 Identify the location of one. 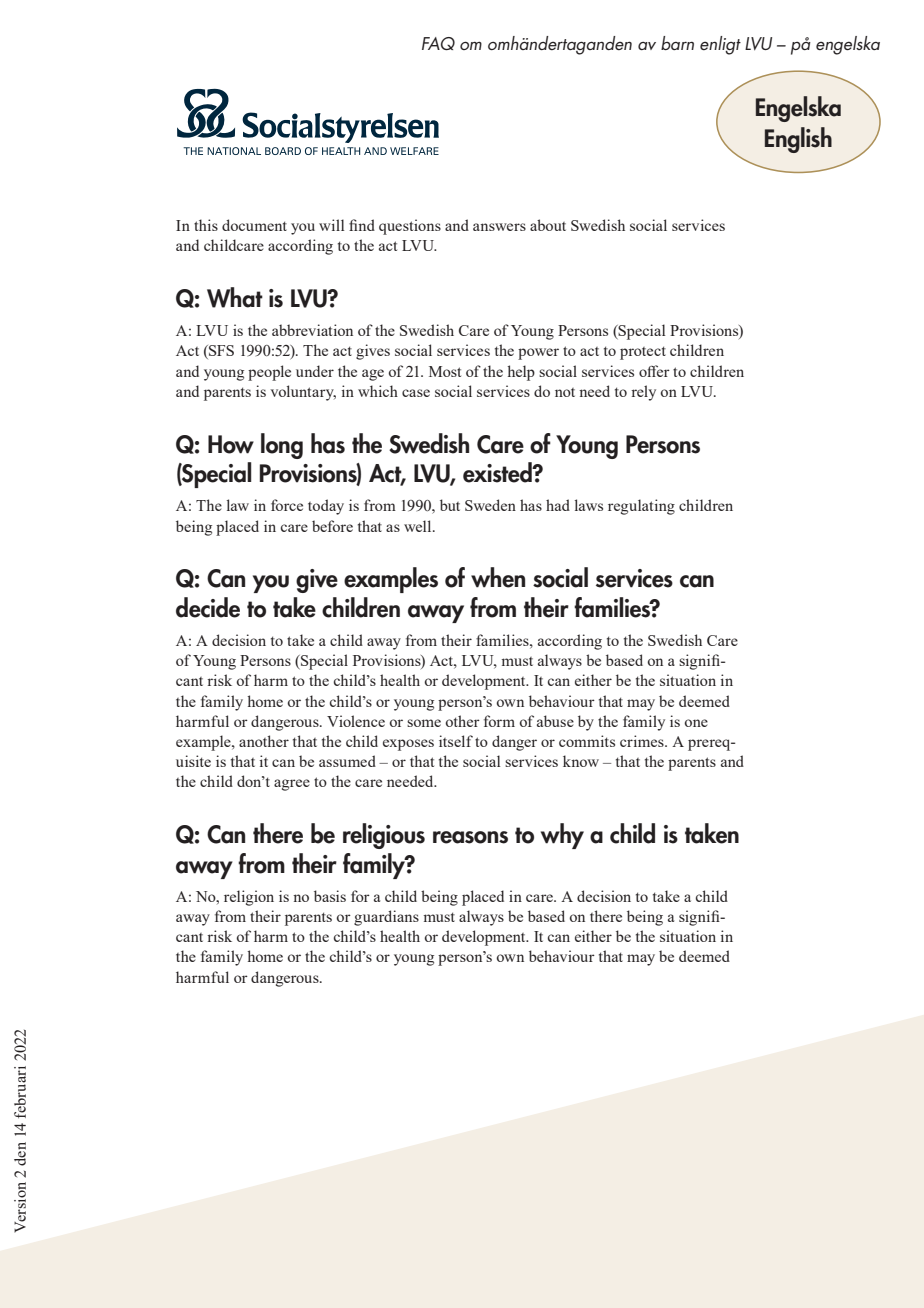
(696, 723).
